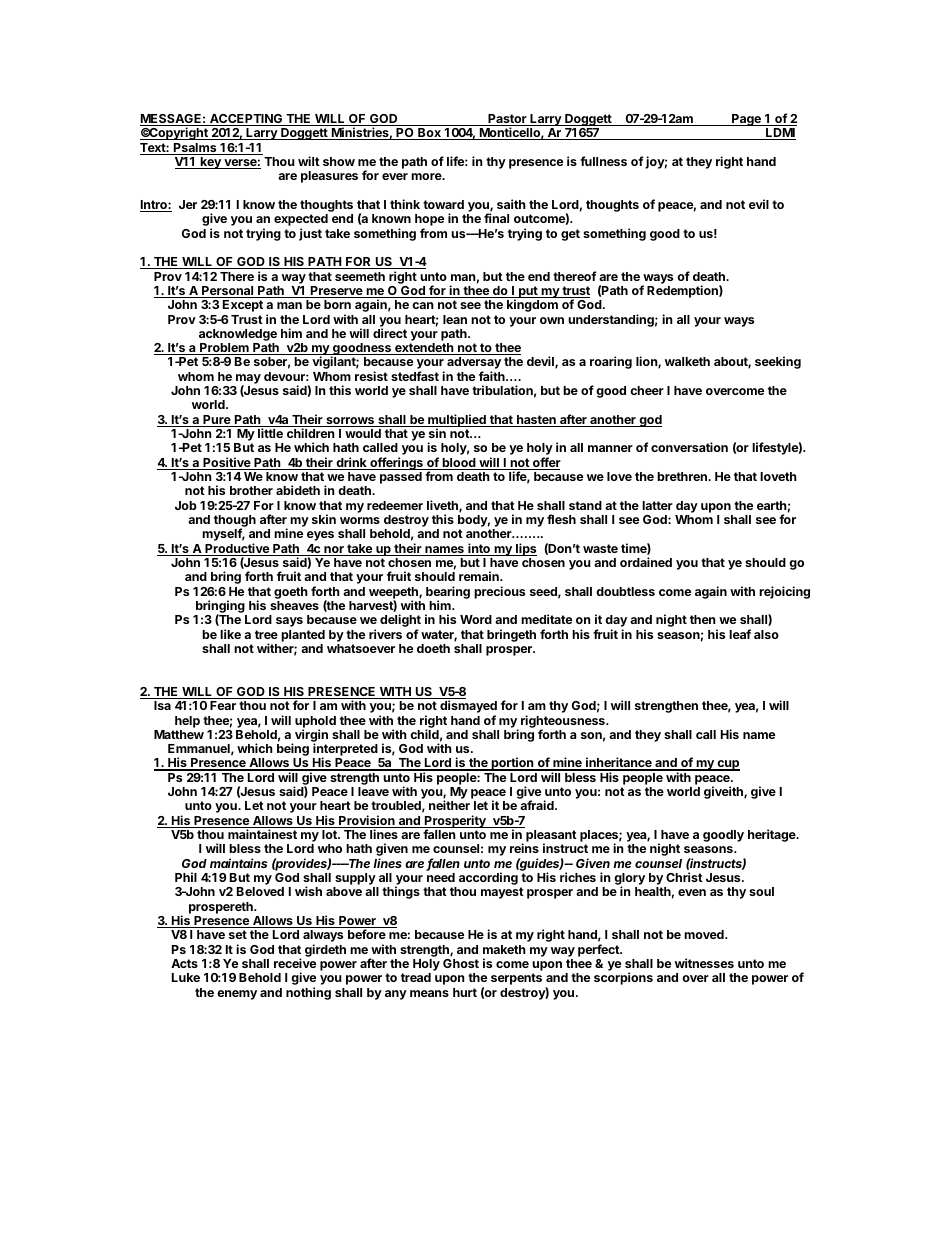  Describe the element at coordinates (223, 705) in the page. I see `Fear` at that location.
